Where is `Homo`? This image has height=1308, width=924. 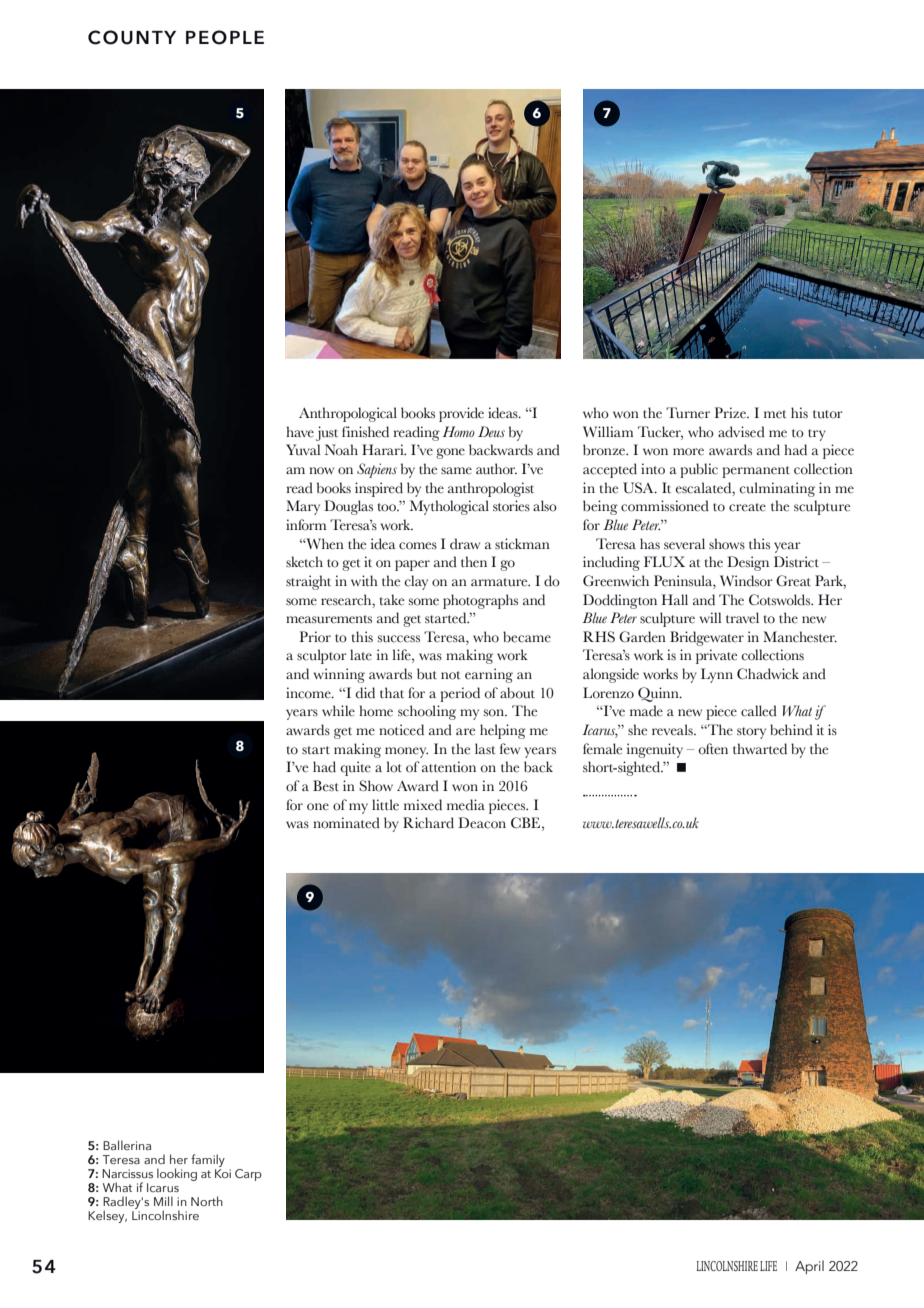 Homo is located at coordinates (459, 431).
